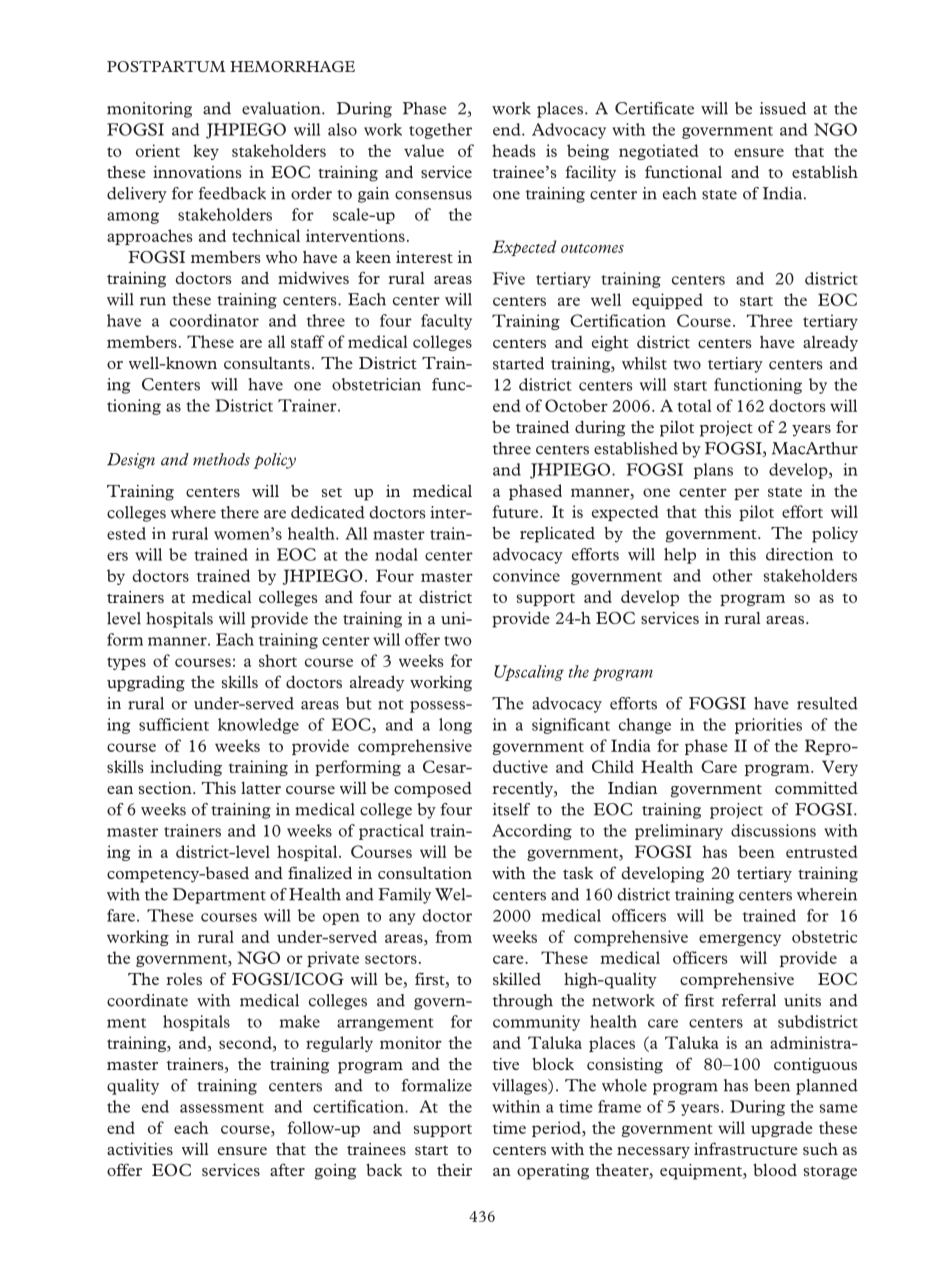 This screenshot has height=1274, width=952. Describe the element at coordinates (773, 830) in the screenshot. I see `discussions` at that location.
